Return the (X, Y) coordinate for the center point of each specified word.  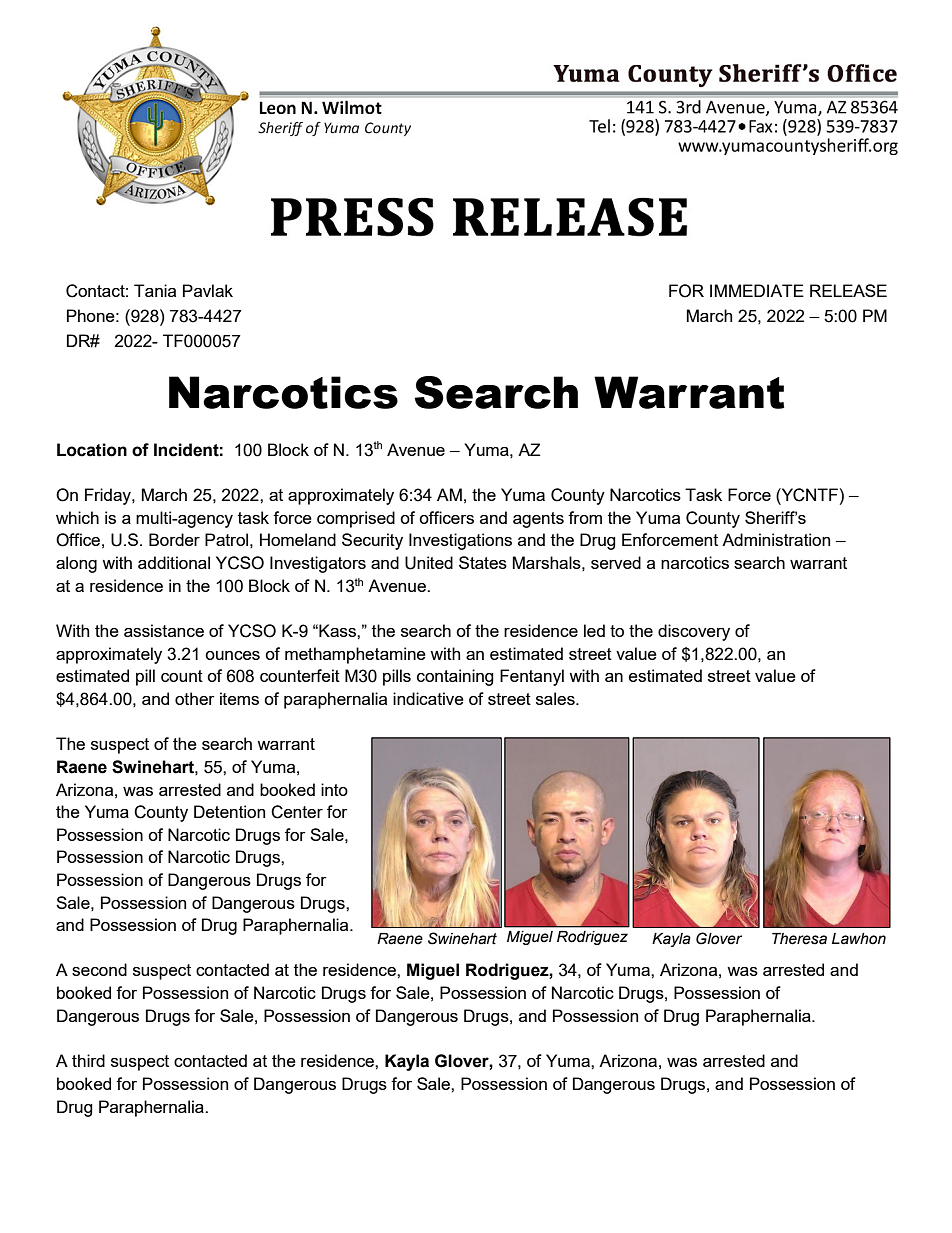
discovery (694, 632)
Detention (229, 811)
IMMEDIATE (757, 290)
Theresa (799, 939)
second (99, 969)
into (334, 789)
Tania (155, 290)
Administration (776, 539)
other (195, 698)
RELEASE (848, 290)
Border (174, 539)
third (88, 1060)
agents (538, 520)
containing (455, 677)
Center (297, 812)
